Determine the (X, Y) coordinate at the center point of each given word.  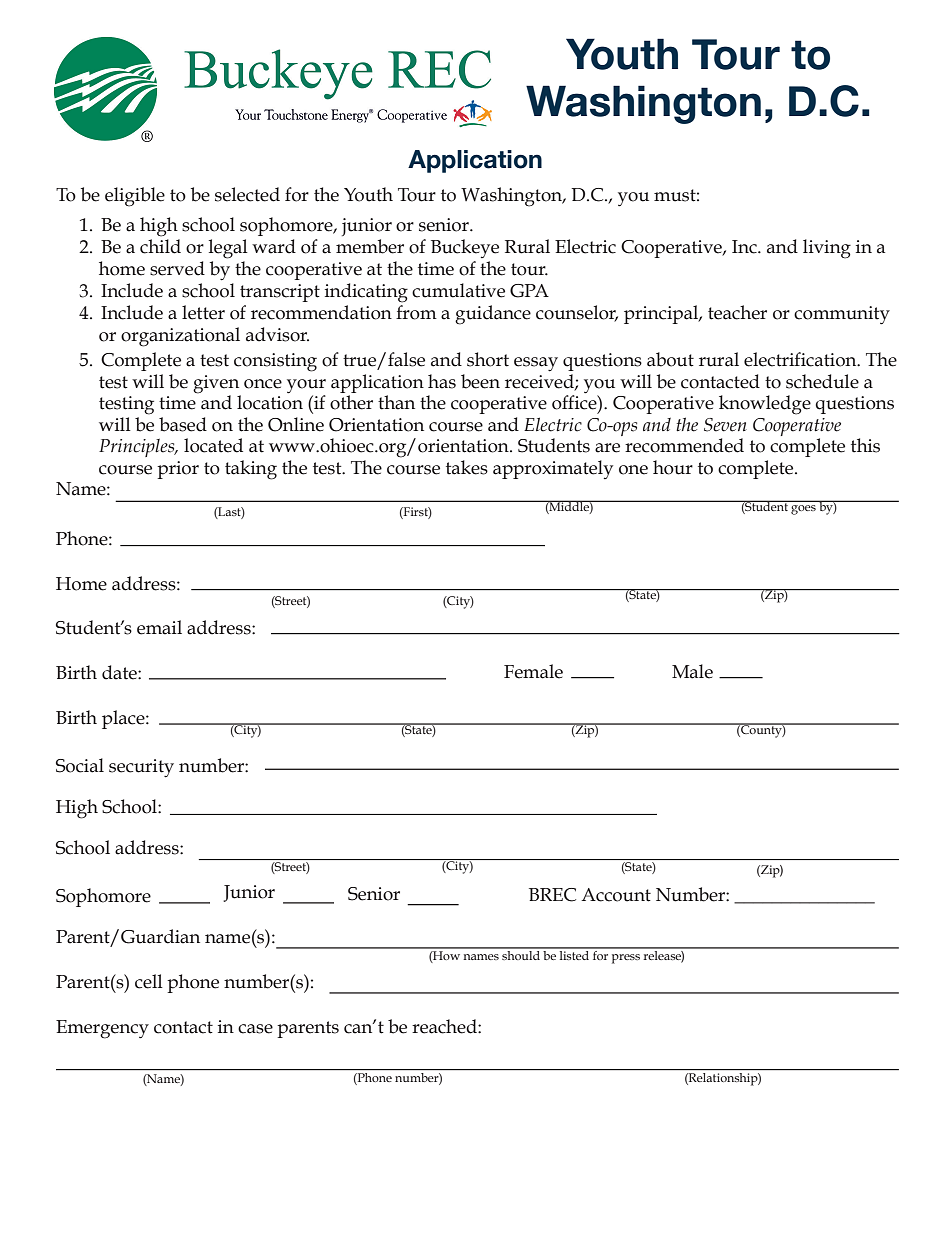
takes (467, 467)
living (827, 249)
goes (803, 510)
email (159, 627)
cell (149, 981)
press (626, 959)
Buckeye (465, 248)
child (160, 246)
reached (445, 1026)
